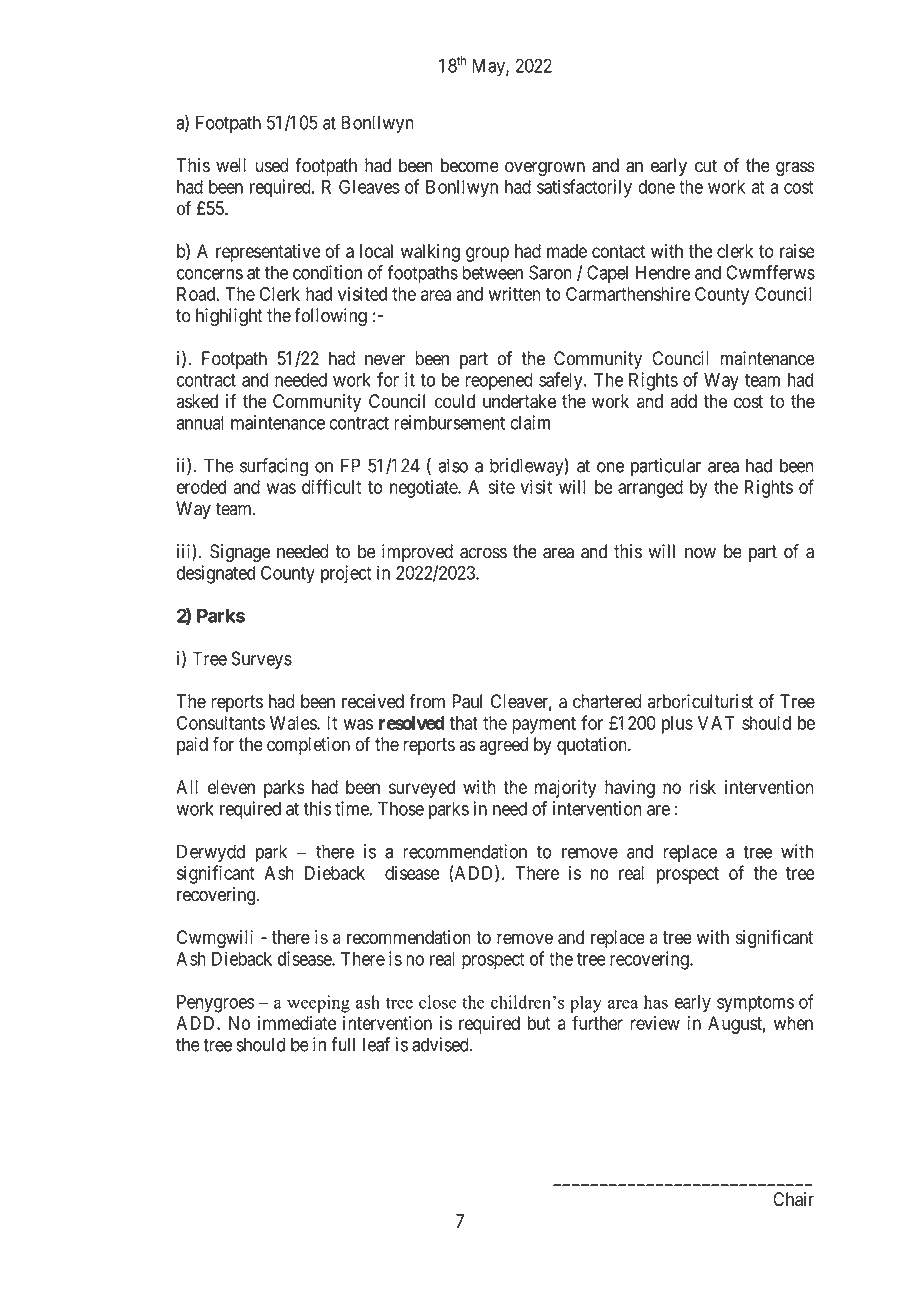 This screenshot has width=924, height=1308. Describe the element at coordinates (441, 1044) in the screenshot. I see `advised` at that location.
